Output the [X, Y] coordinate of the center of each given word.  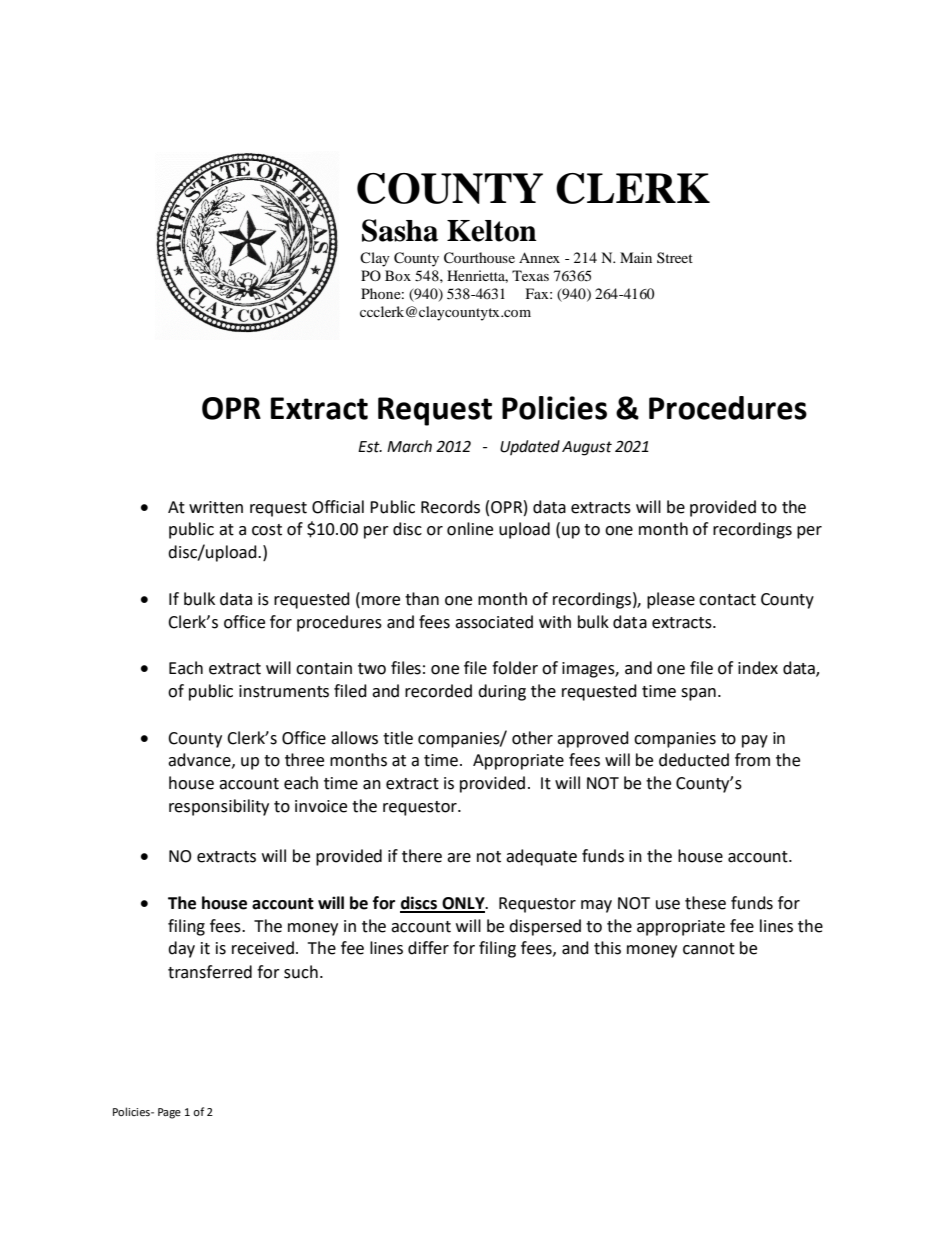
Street [675, 257]
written [216, 507]
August [587, 448]
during [502, 692]
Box [398, 275]
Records [450, 507]
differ [428, 948]
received [263, 948]
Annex [539, 257]
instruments [284, 691]
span [698, 694]
